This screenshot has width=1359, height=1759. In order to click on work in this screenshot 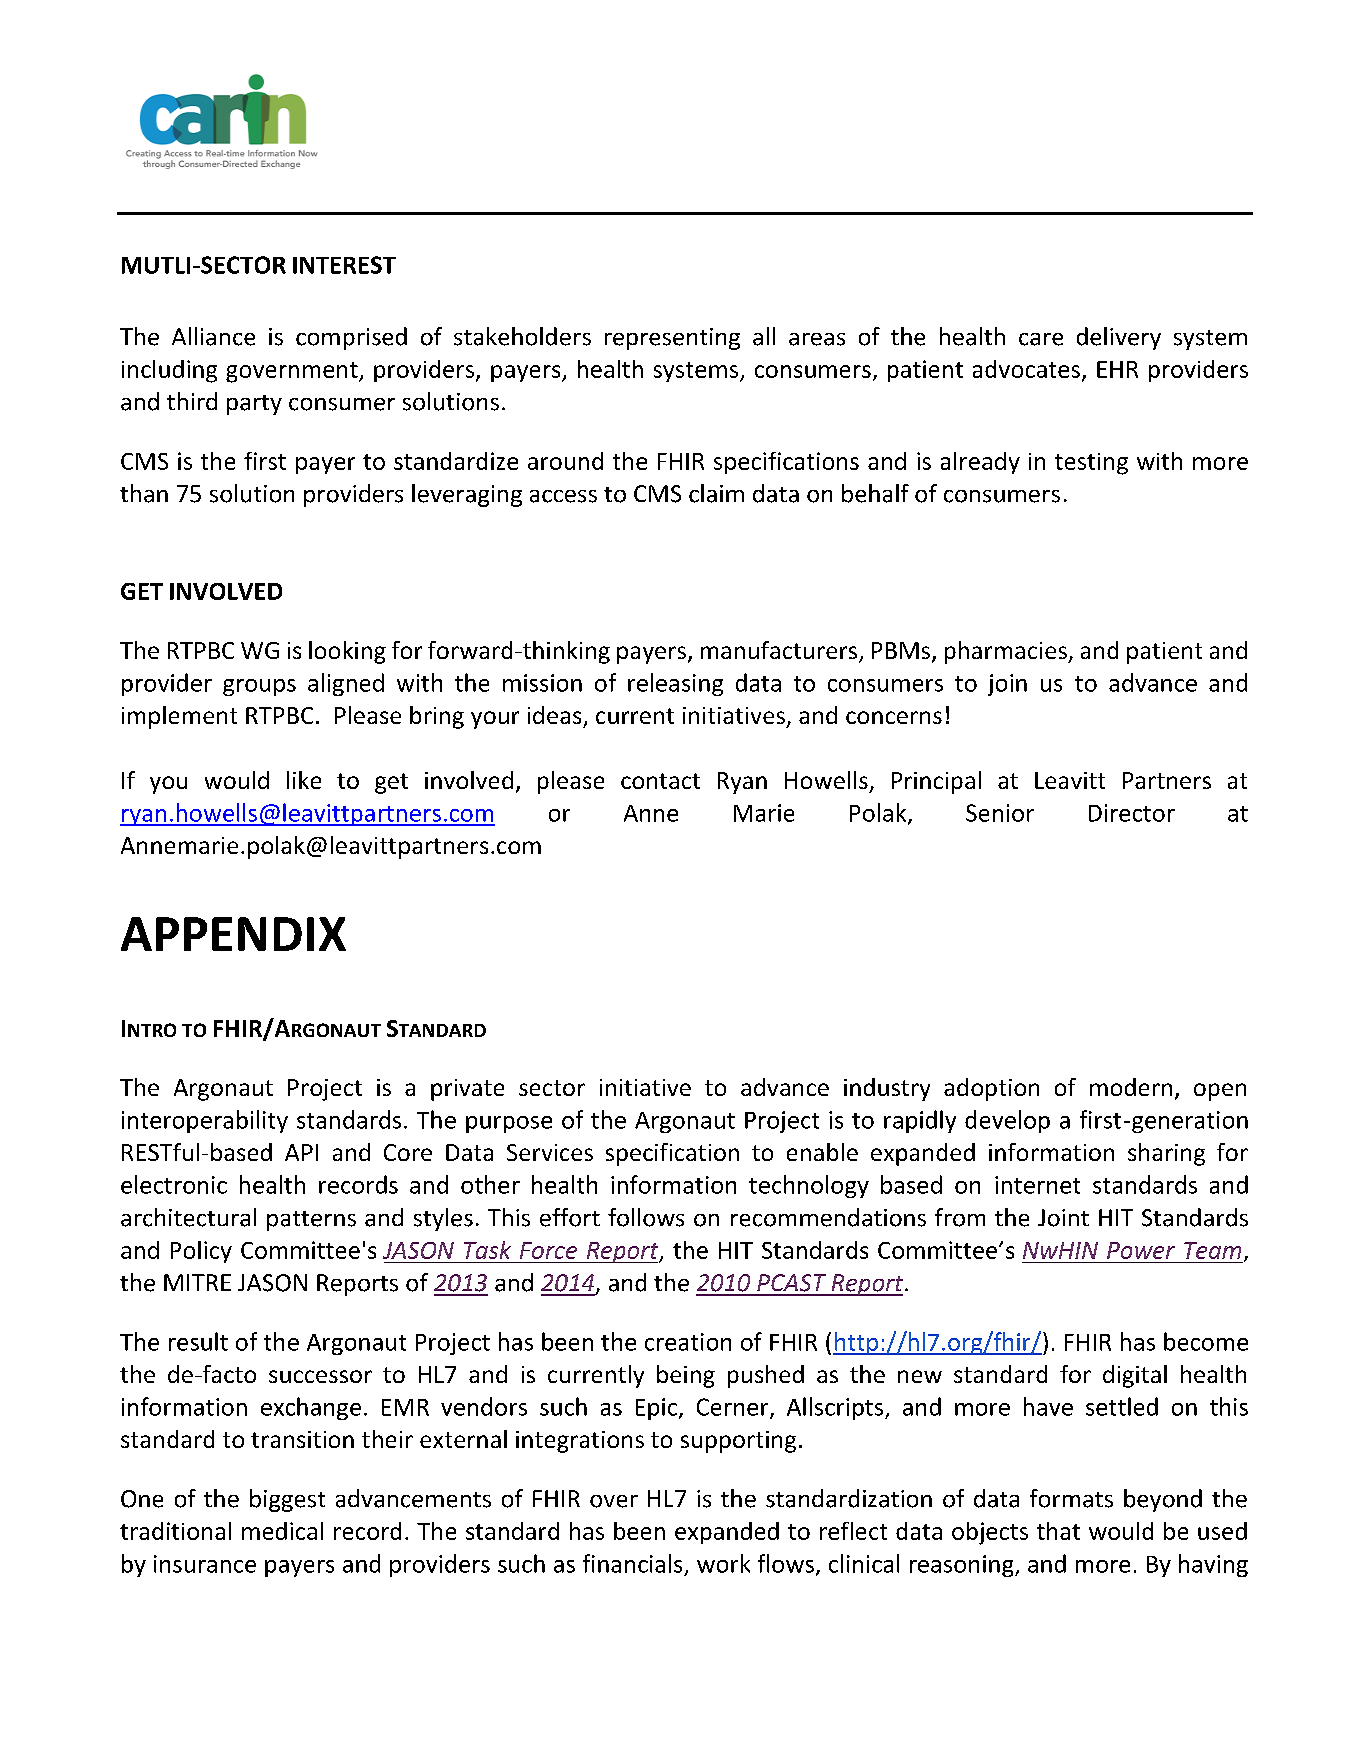, I will do `click(723, 1563)`.
